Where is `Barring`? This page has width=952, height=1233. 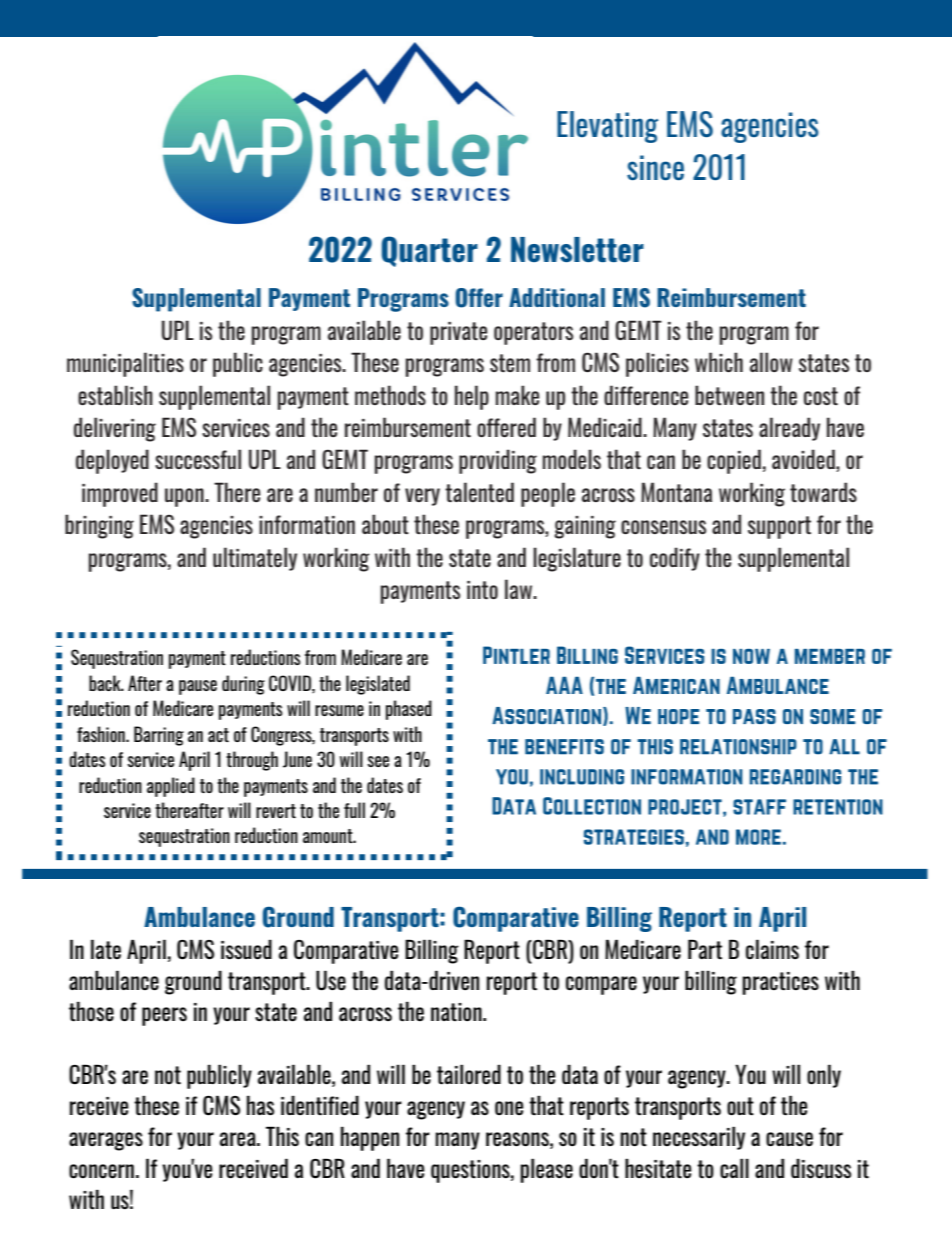
Barring is located at coordinates (159, 736).
